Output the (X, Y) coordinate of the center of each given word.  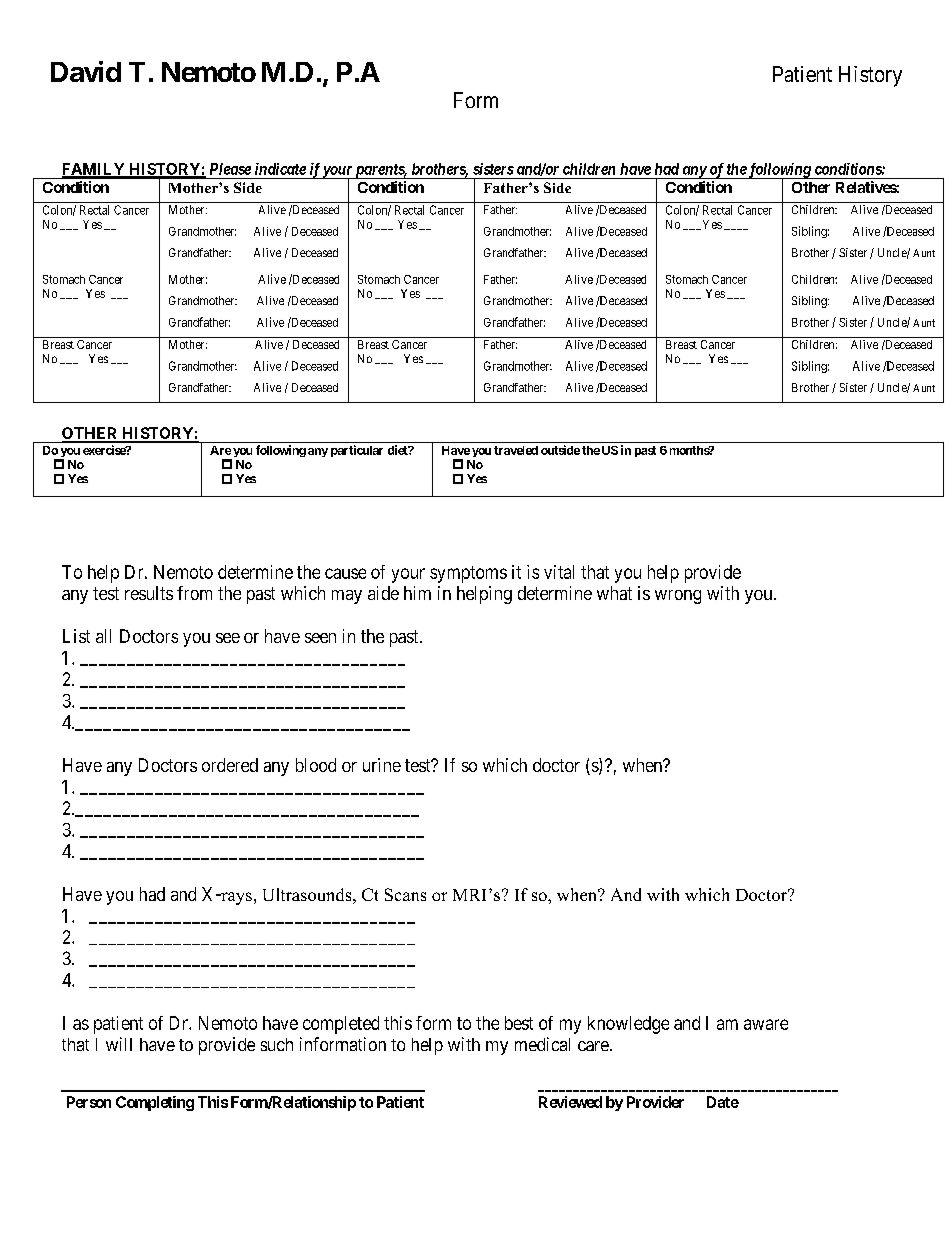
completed (341, 1025)
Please (230, 169)
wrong (678, 597)
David (86, 71)
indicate (280, 169)
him (417, 593)
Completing (155, 1103)
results (149, 593)
